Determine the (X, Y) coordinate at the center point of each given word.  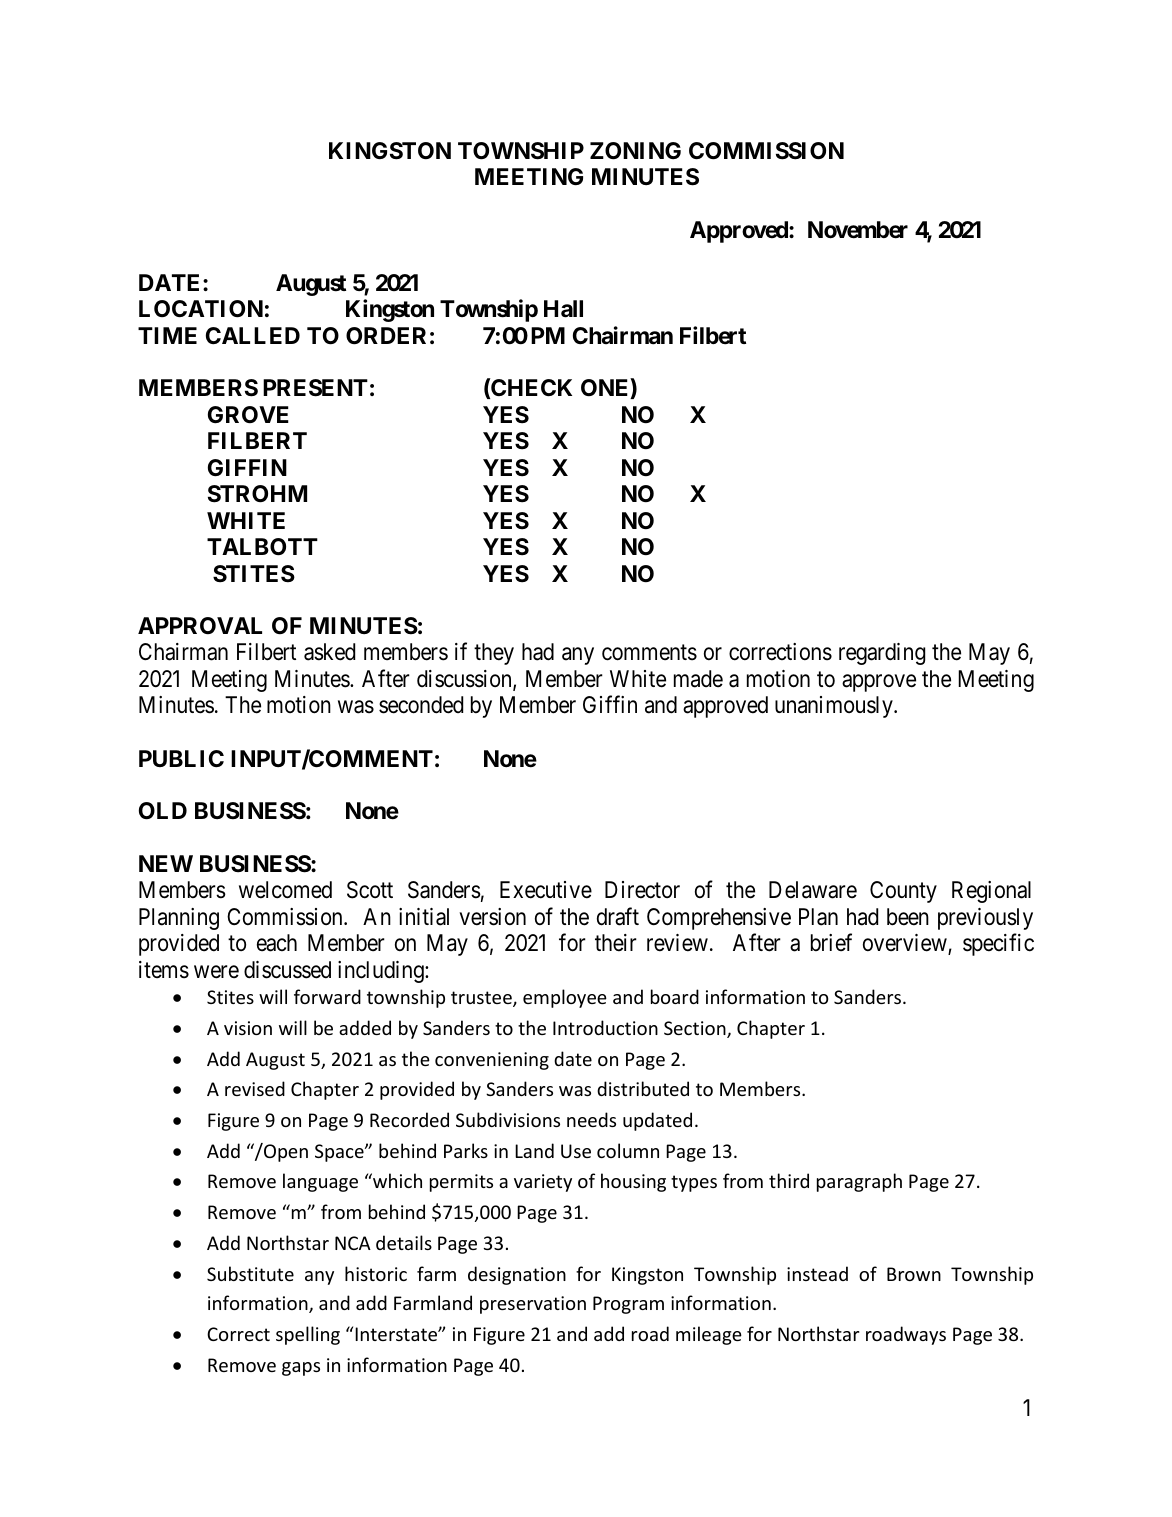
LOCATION (201, 309)
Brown (914, 1274)
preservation (533, 1305)
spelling (308, 1335)
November (858, 230)
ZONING (635, 151)
